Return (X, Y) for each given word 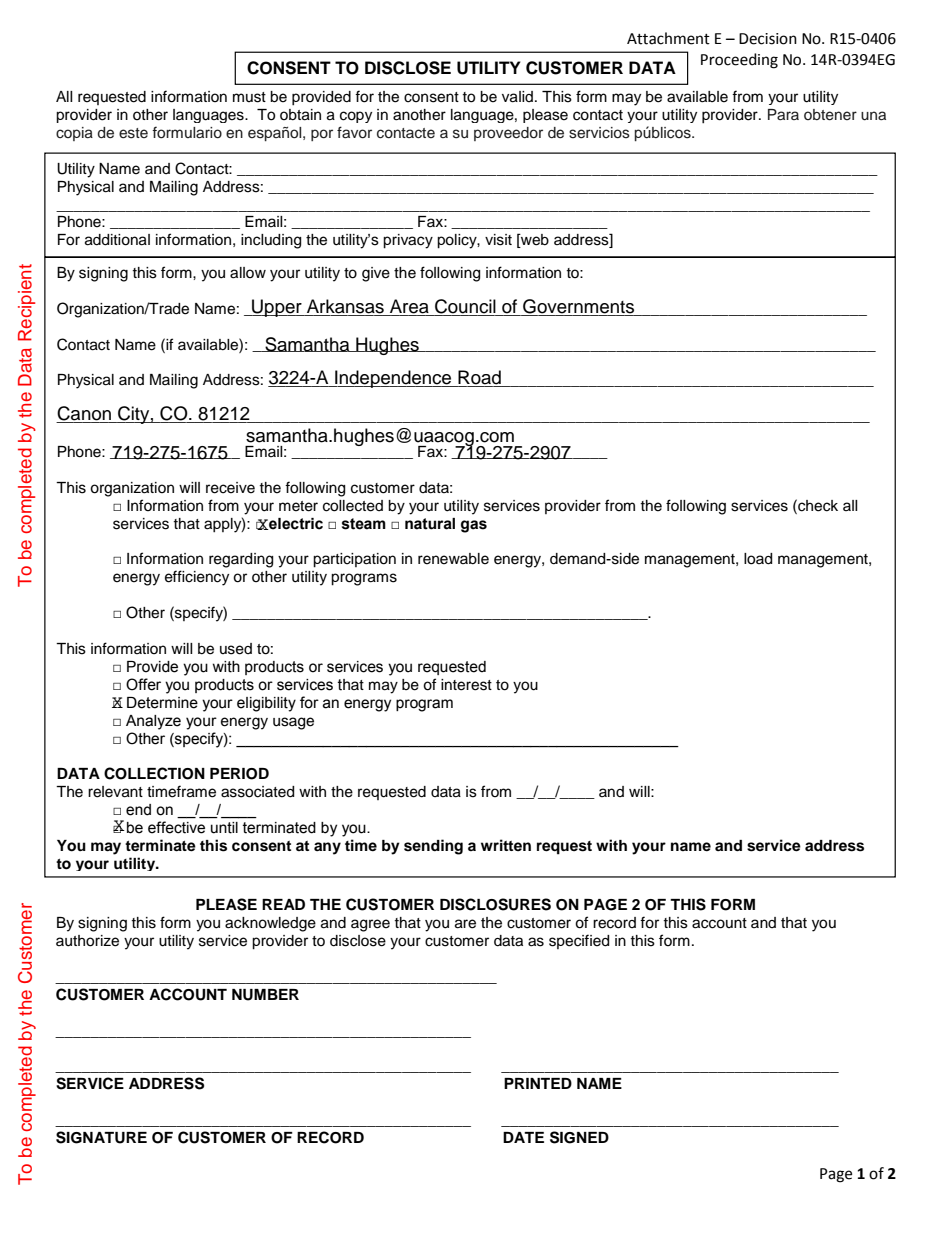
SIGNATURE (101, 1137)
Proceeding (739, 61)
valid (519, 97)
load (758, 559)
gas (474, 526)
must (249, 97)
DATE (523, 1137)
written (506, 845)
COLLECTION (154, 773)
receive (230, 488)
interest (466, 685)
